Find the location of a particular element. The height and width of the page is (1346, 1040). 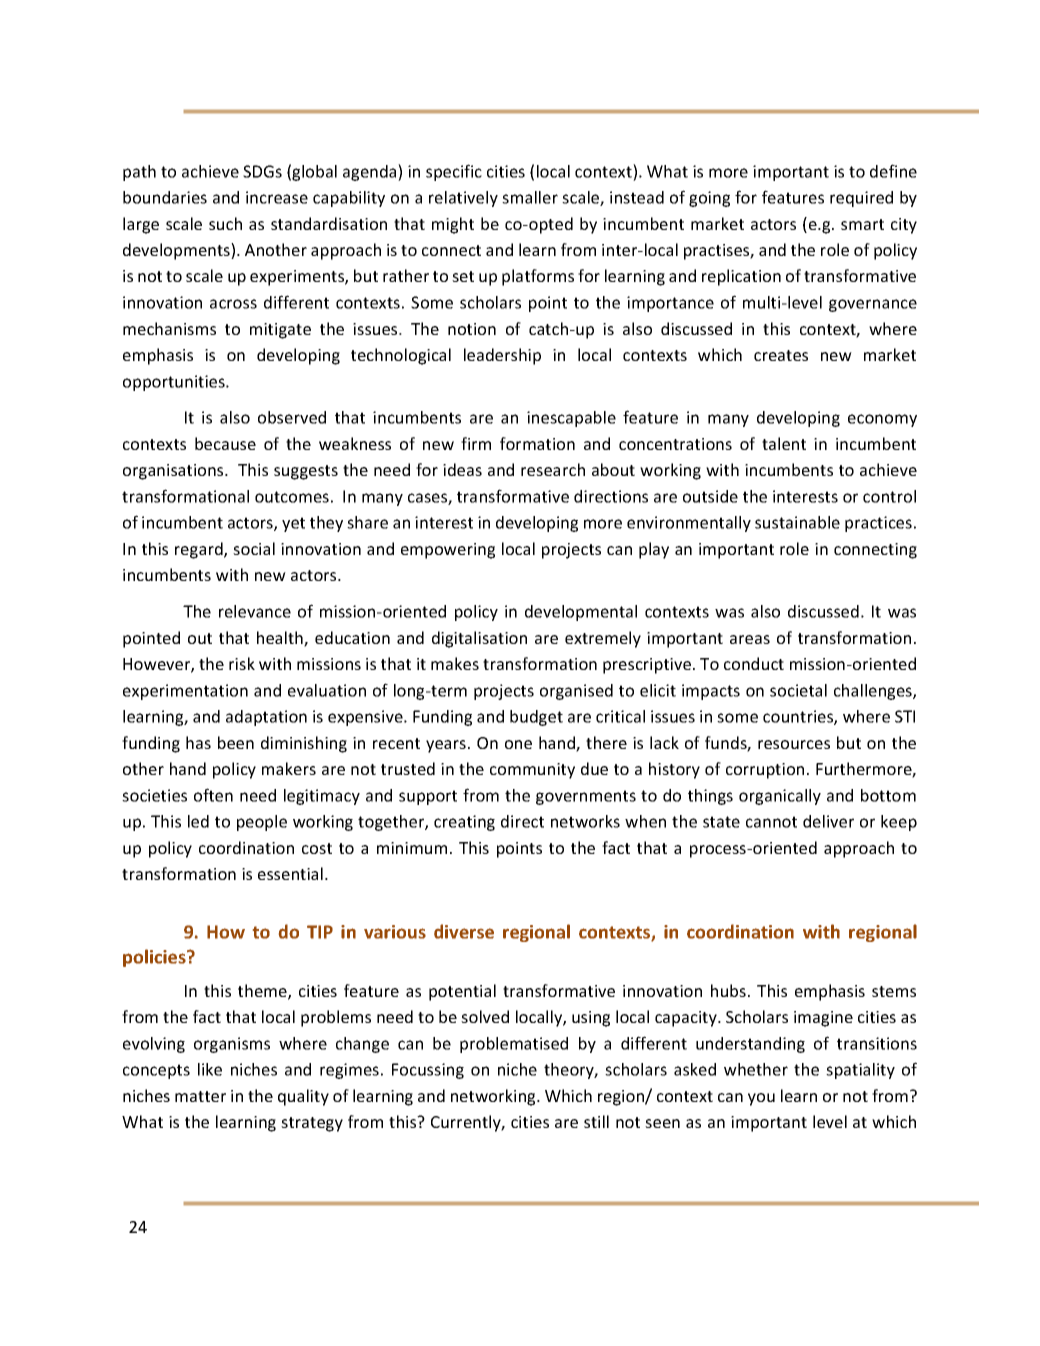

required is located at coordinates (861, 199).
